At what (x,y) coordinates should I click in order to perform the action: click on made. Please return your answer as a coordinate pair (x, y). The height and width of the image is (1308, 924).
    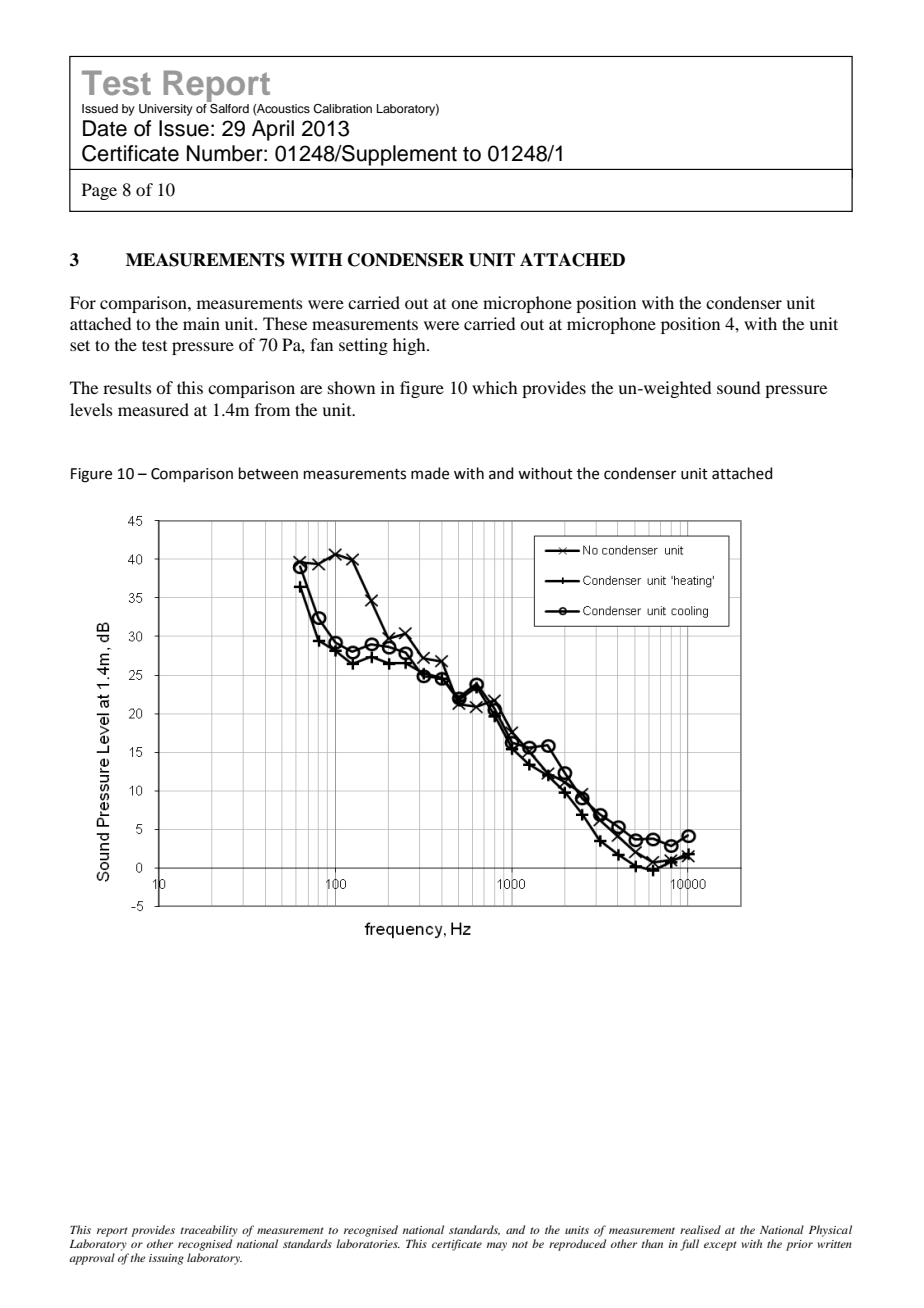
    Looking at the image, I should click on (430, 473).
